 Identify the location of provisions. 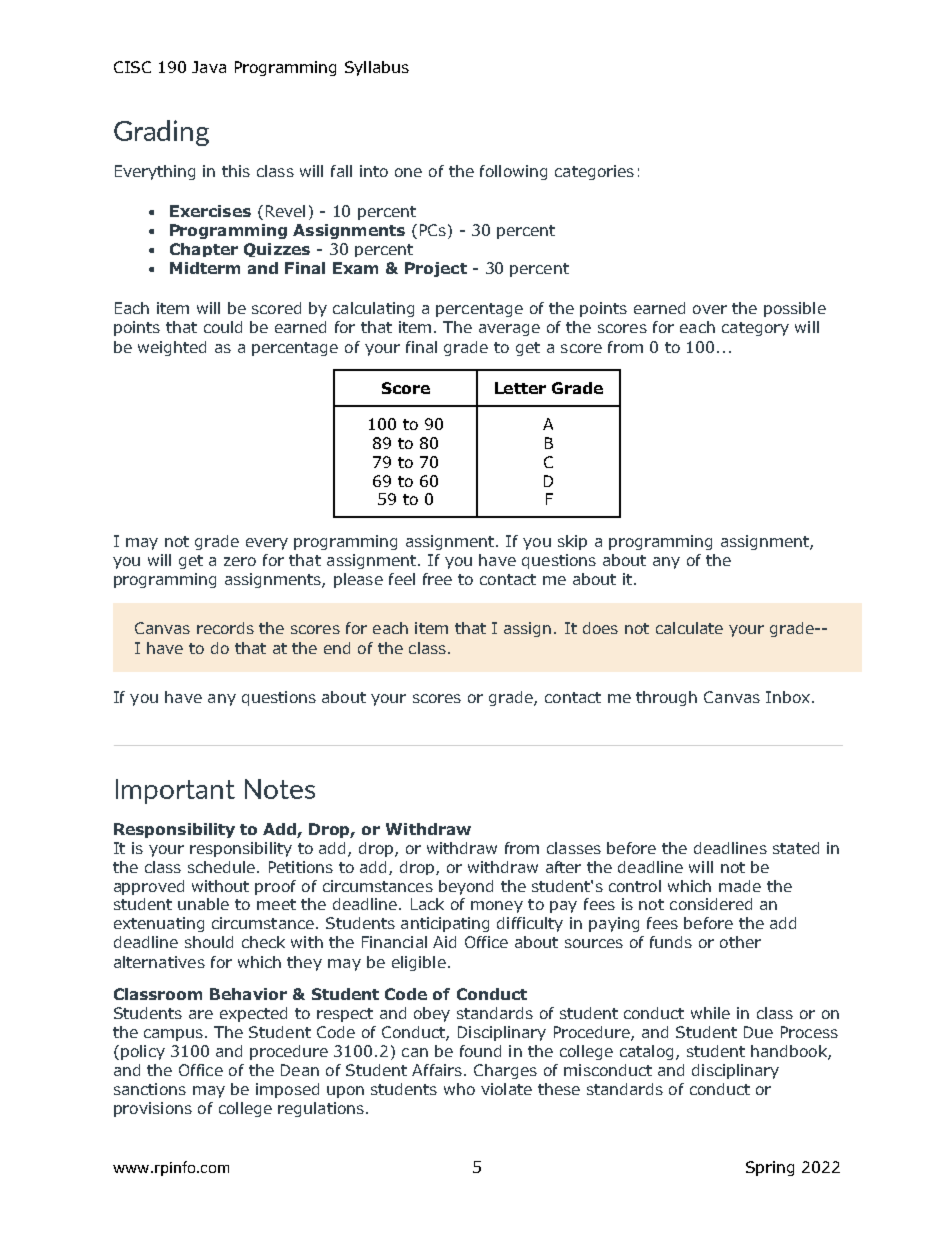
(153, 1109).
